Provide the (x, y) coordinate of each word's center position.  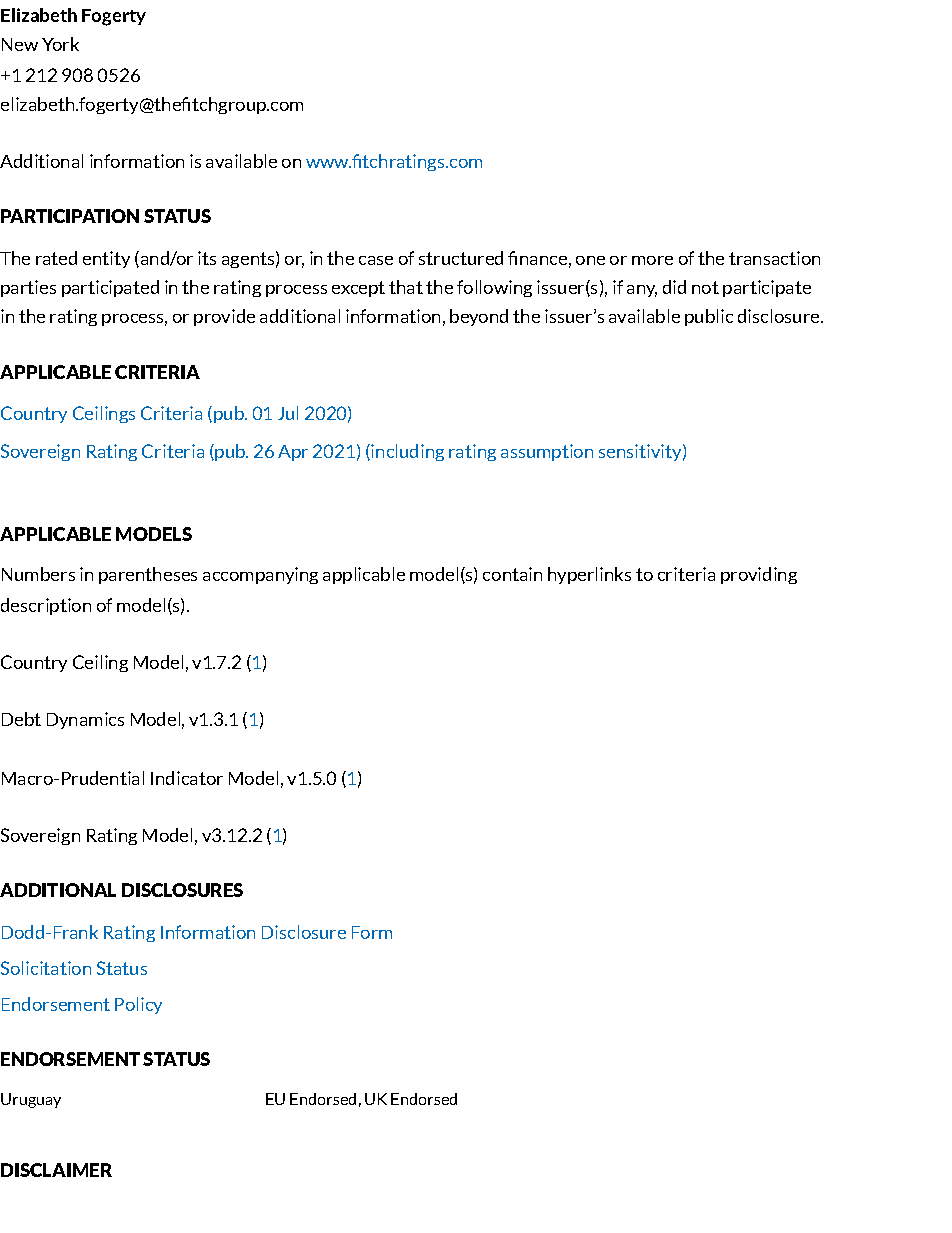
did (674, 287)
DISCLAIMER (56, 1170)
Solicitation (46, 968)
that (406, 287)
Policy (138, 1005)
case (376, 260)
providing (759, 575)
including (406, 452)
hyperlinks (589, 575)
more (652, 260)
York (60, 44)
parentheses (148, 575)
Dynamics (85, 720)
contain (512, 574)
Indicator (187, 778)
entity (106, 259)
